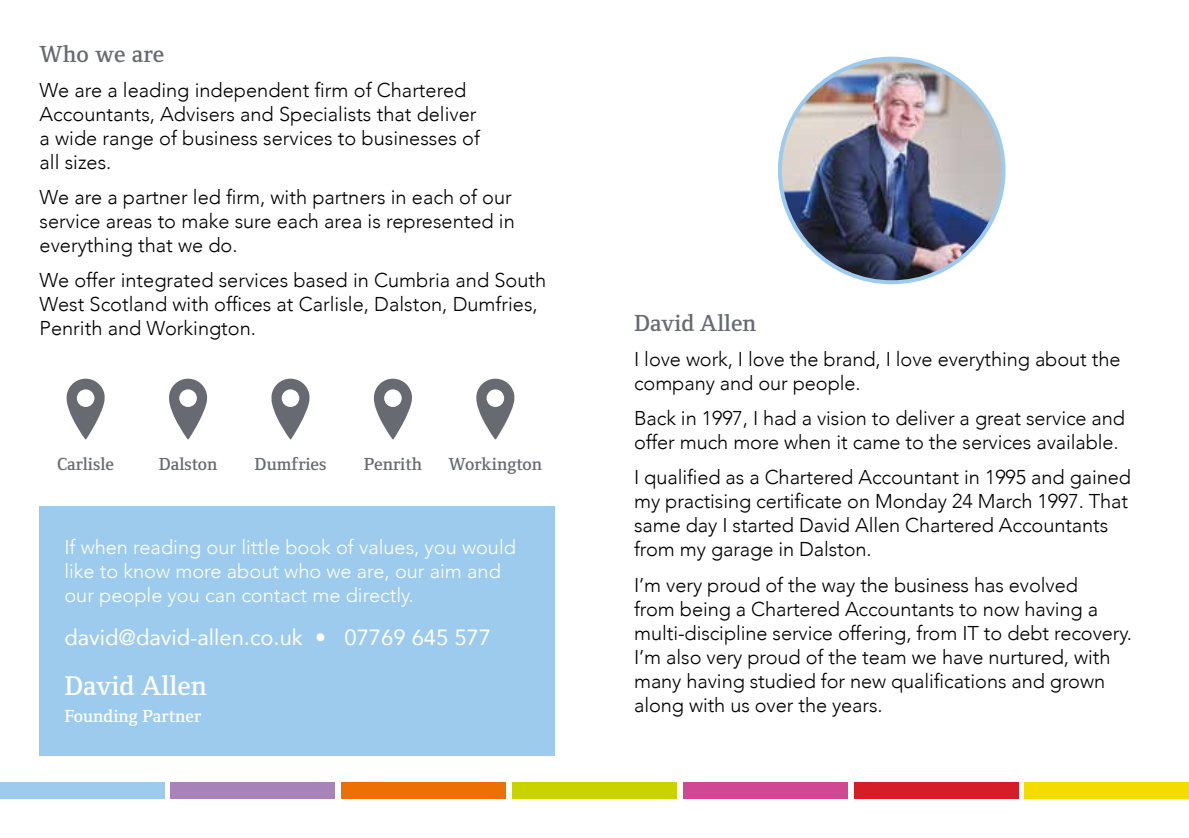  I want to click on Specialists, so click(325, 116).
